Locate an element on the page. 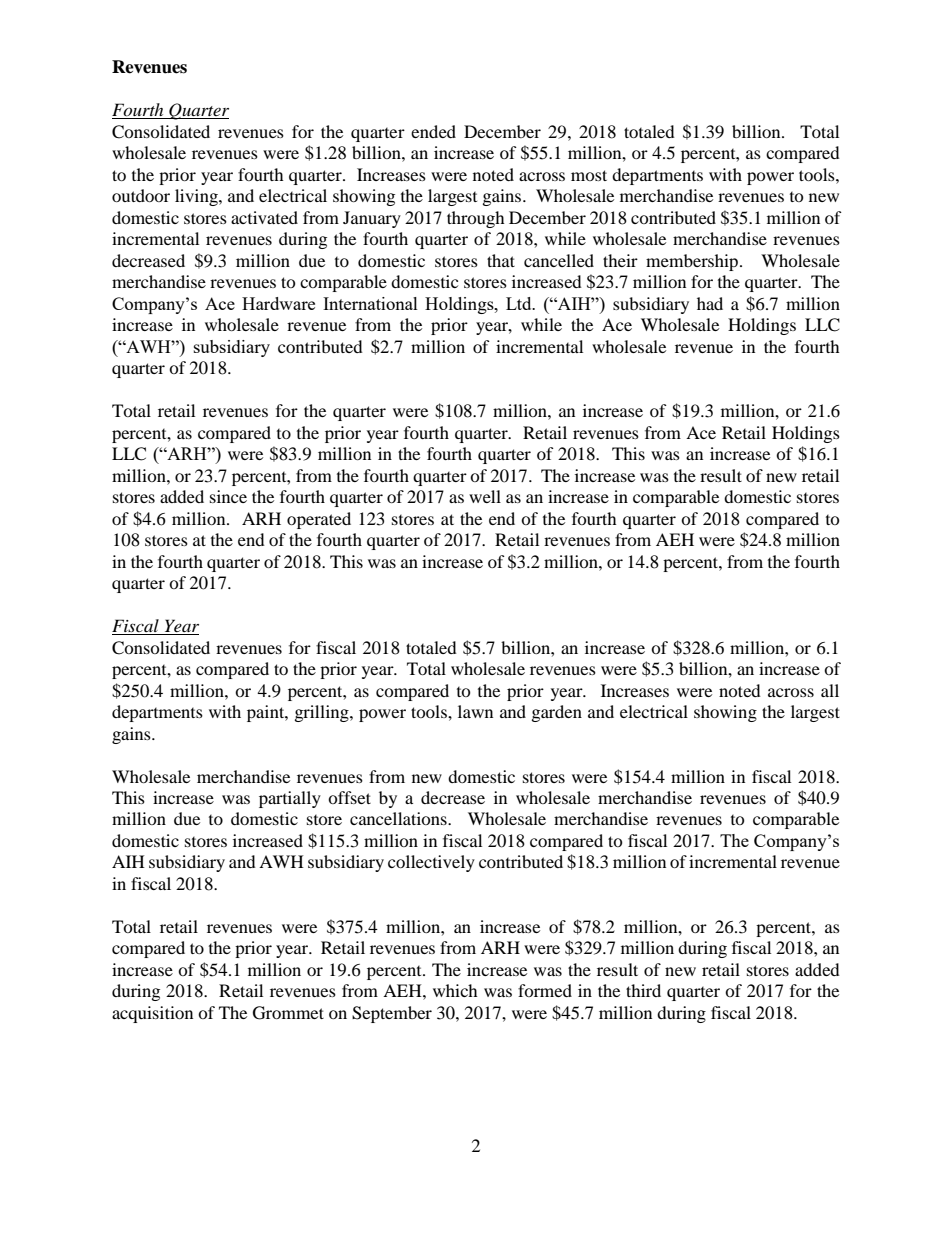  most is located at coordinates (589, 175).
